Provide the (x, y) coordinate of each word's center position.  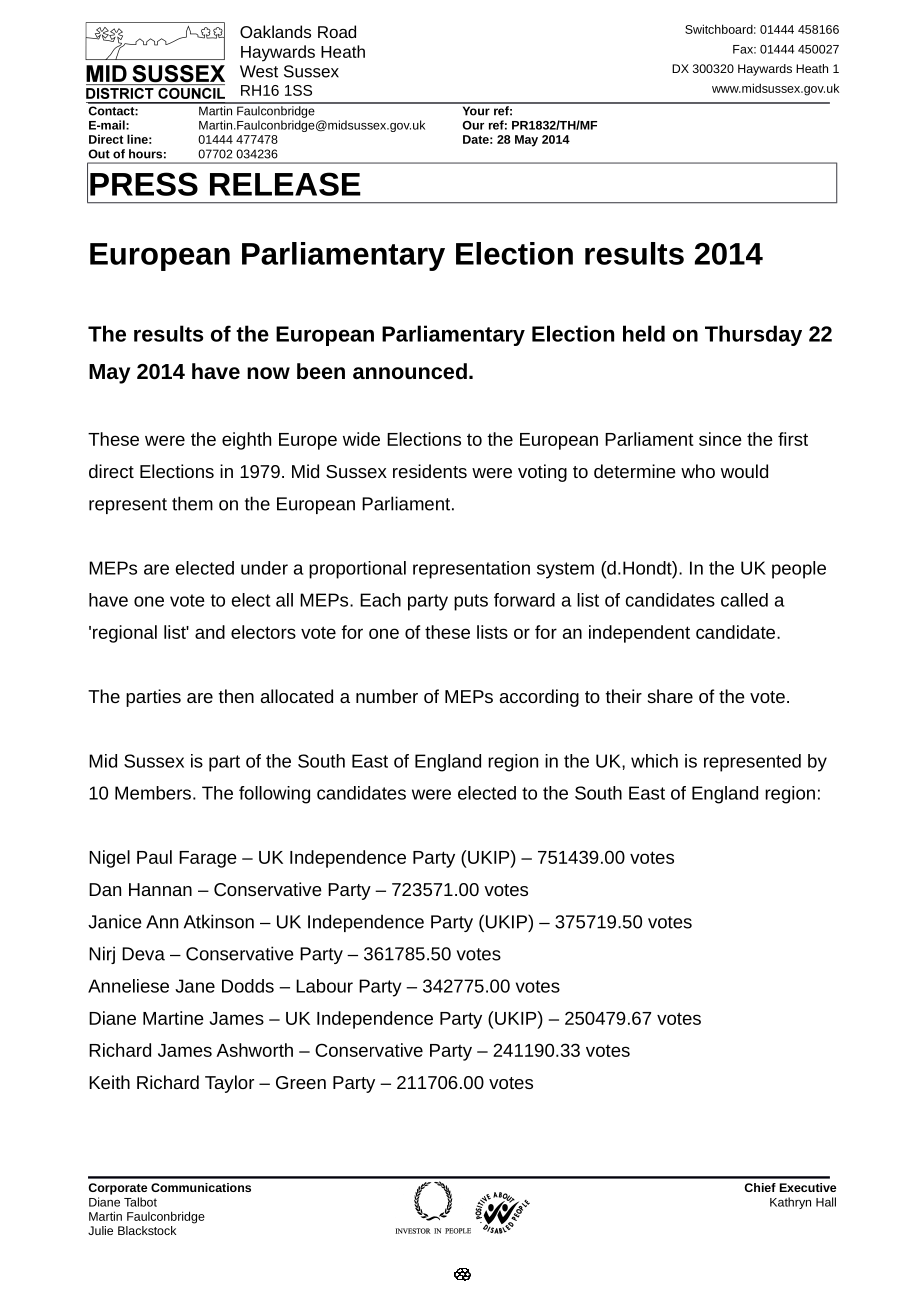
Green (301, 1082)
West (259, 71)
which (654, 761)
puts (471, 602)
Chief (760, 1187)
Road (337, 31)
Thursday (753, 335)
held (644, 333)
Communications (201, 1187)
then (236, 696)
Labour (324, 986)
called (744, 600)
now (268, 373)
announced (410, 371)
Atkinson (219, 921)
